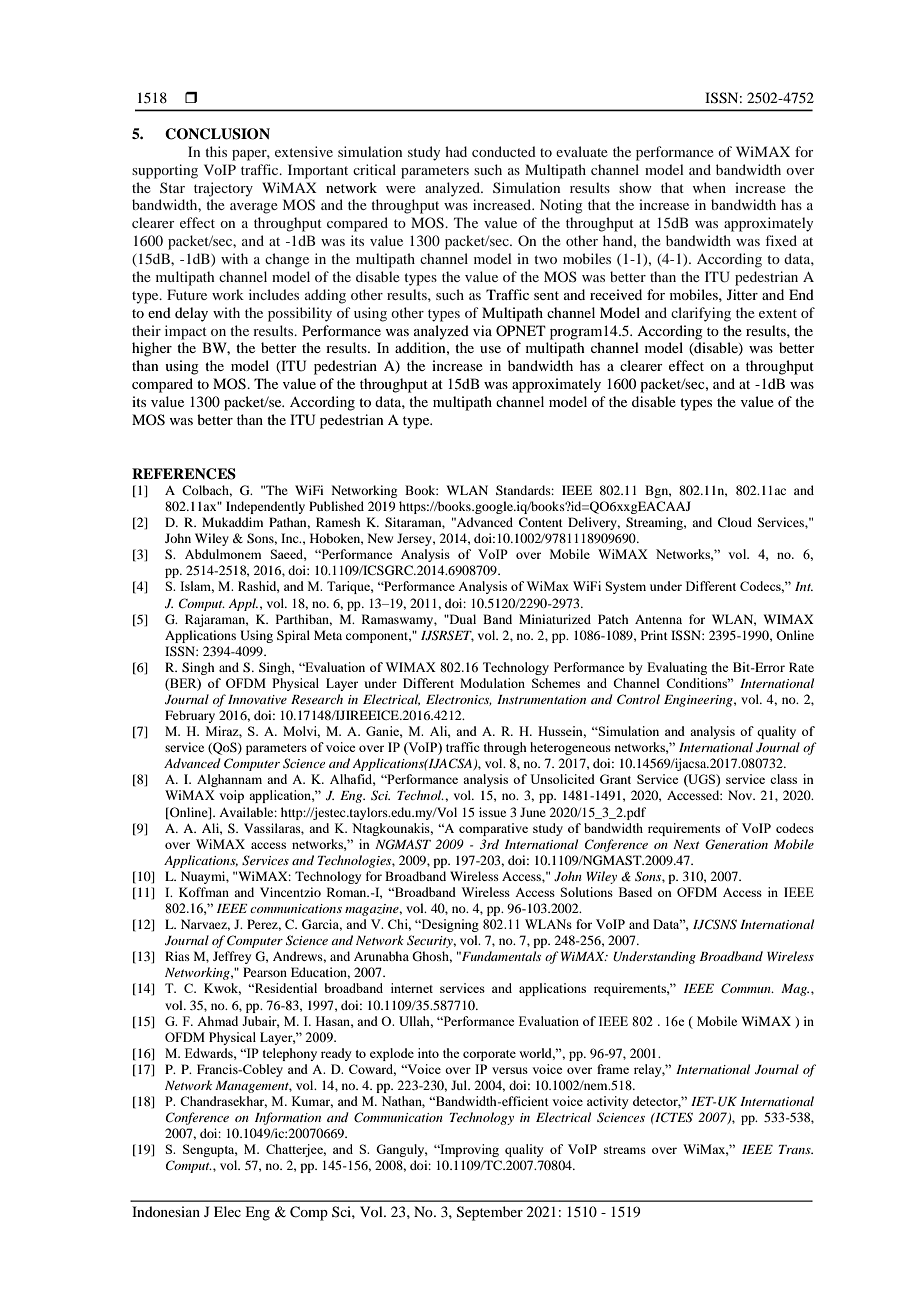 This screenshot has height=1308, width=924. What do you see at coordinates (735, 522) in the screenshot?
I see `Cloud` at bounding box center [735, 522].
